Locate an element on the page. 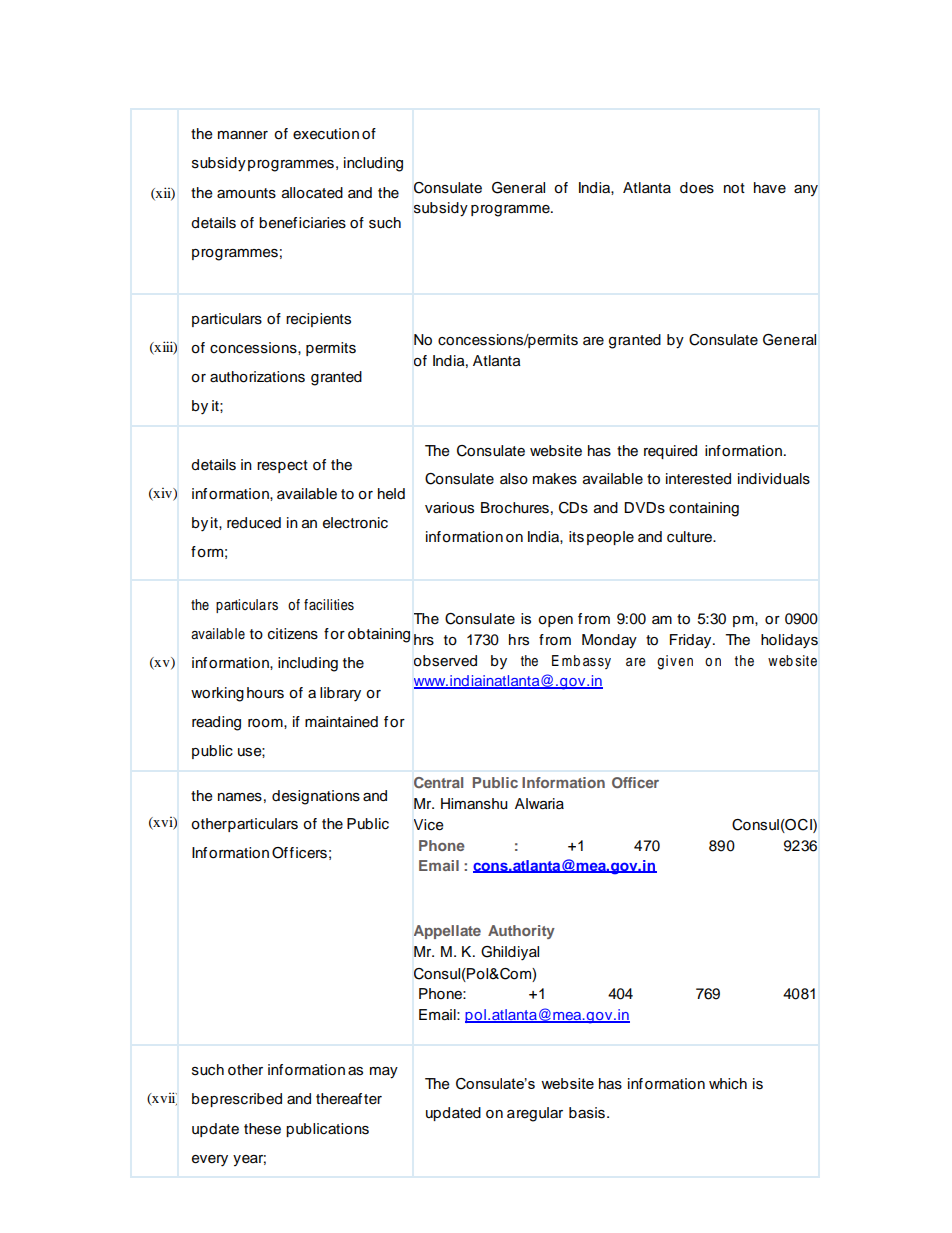 The width and height of the page is (952, 1233). interested is located at coordinates (698, 479).
